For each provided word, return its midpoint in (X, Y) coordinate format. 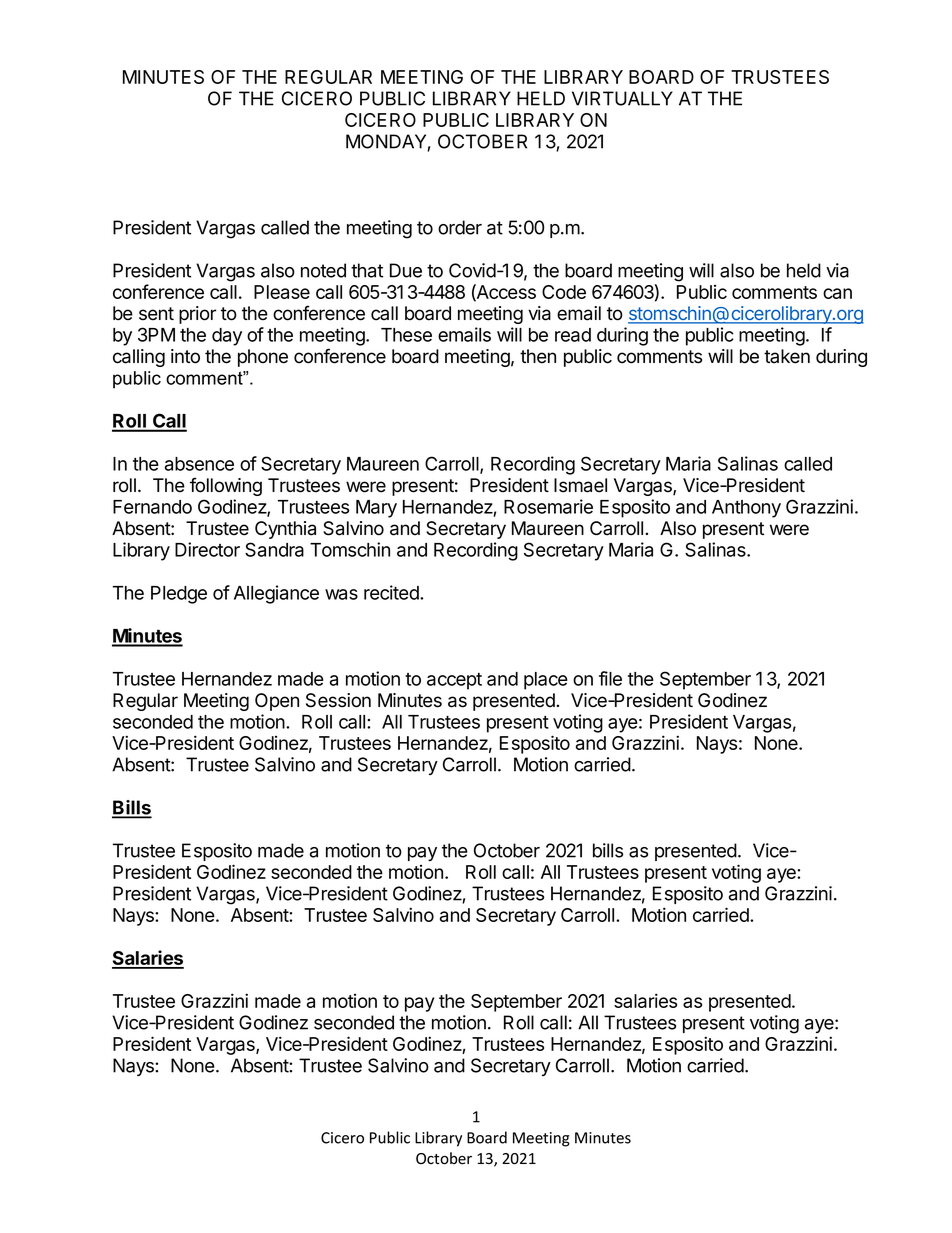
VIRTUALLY (622, 98)
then (538, 356)
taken (787, 356)
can (837, 293)
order (460, 227)
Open (277, 702)
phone (263, 358)
